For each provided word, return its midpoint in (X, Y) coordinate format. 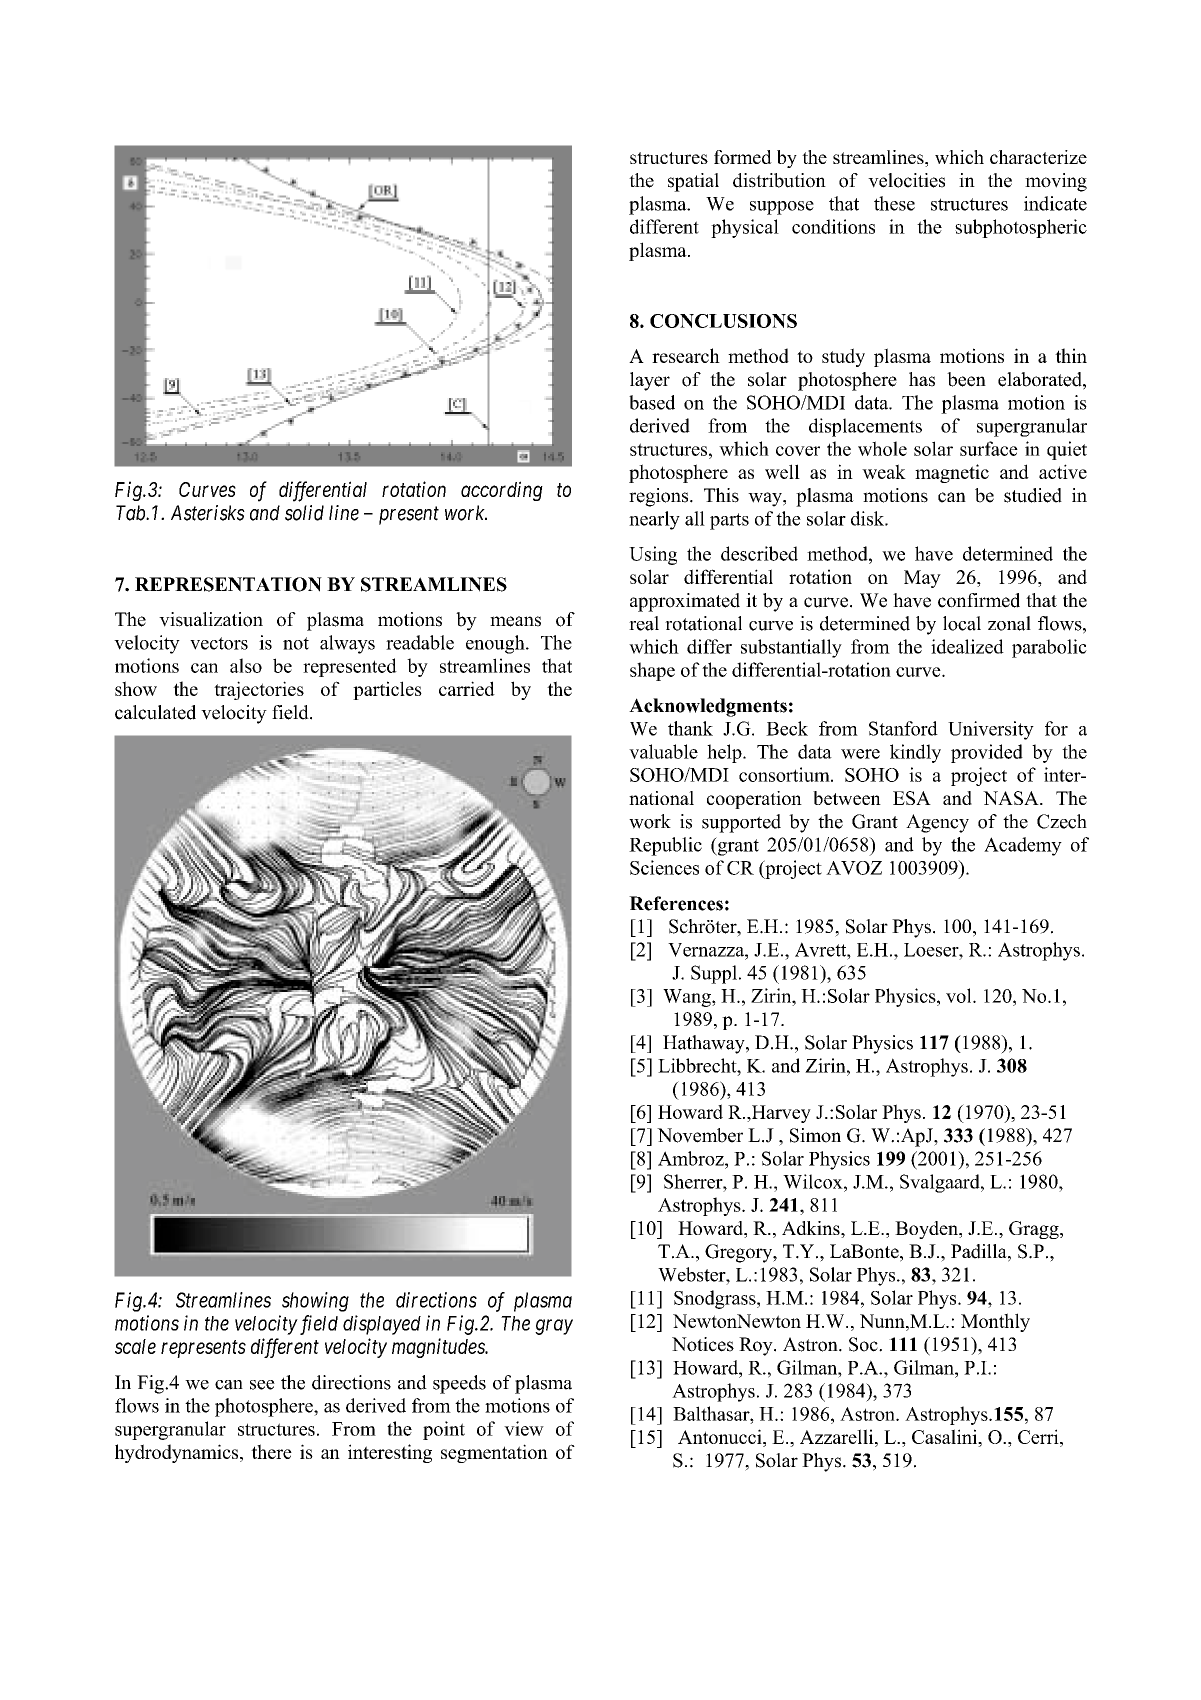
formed (743, 157)
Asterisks (208, 513)
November (700, 1135)
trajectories (259, 690)
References (676, 903)
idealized (967, 646)
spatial (693, 182)
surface (989, 448)
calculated (155, 712)
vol (960, 995)
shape (652, 671)
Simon (815, 1135)
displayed (382, 1325)
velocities (906, 180)
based (652, 402)
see (262, 1385)
